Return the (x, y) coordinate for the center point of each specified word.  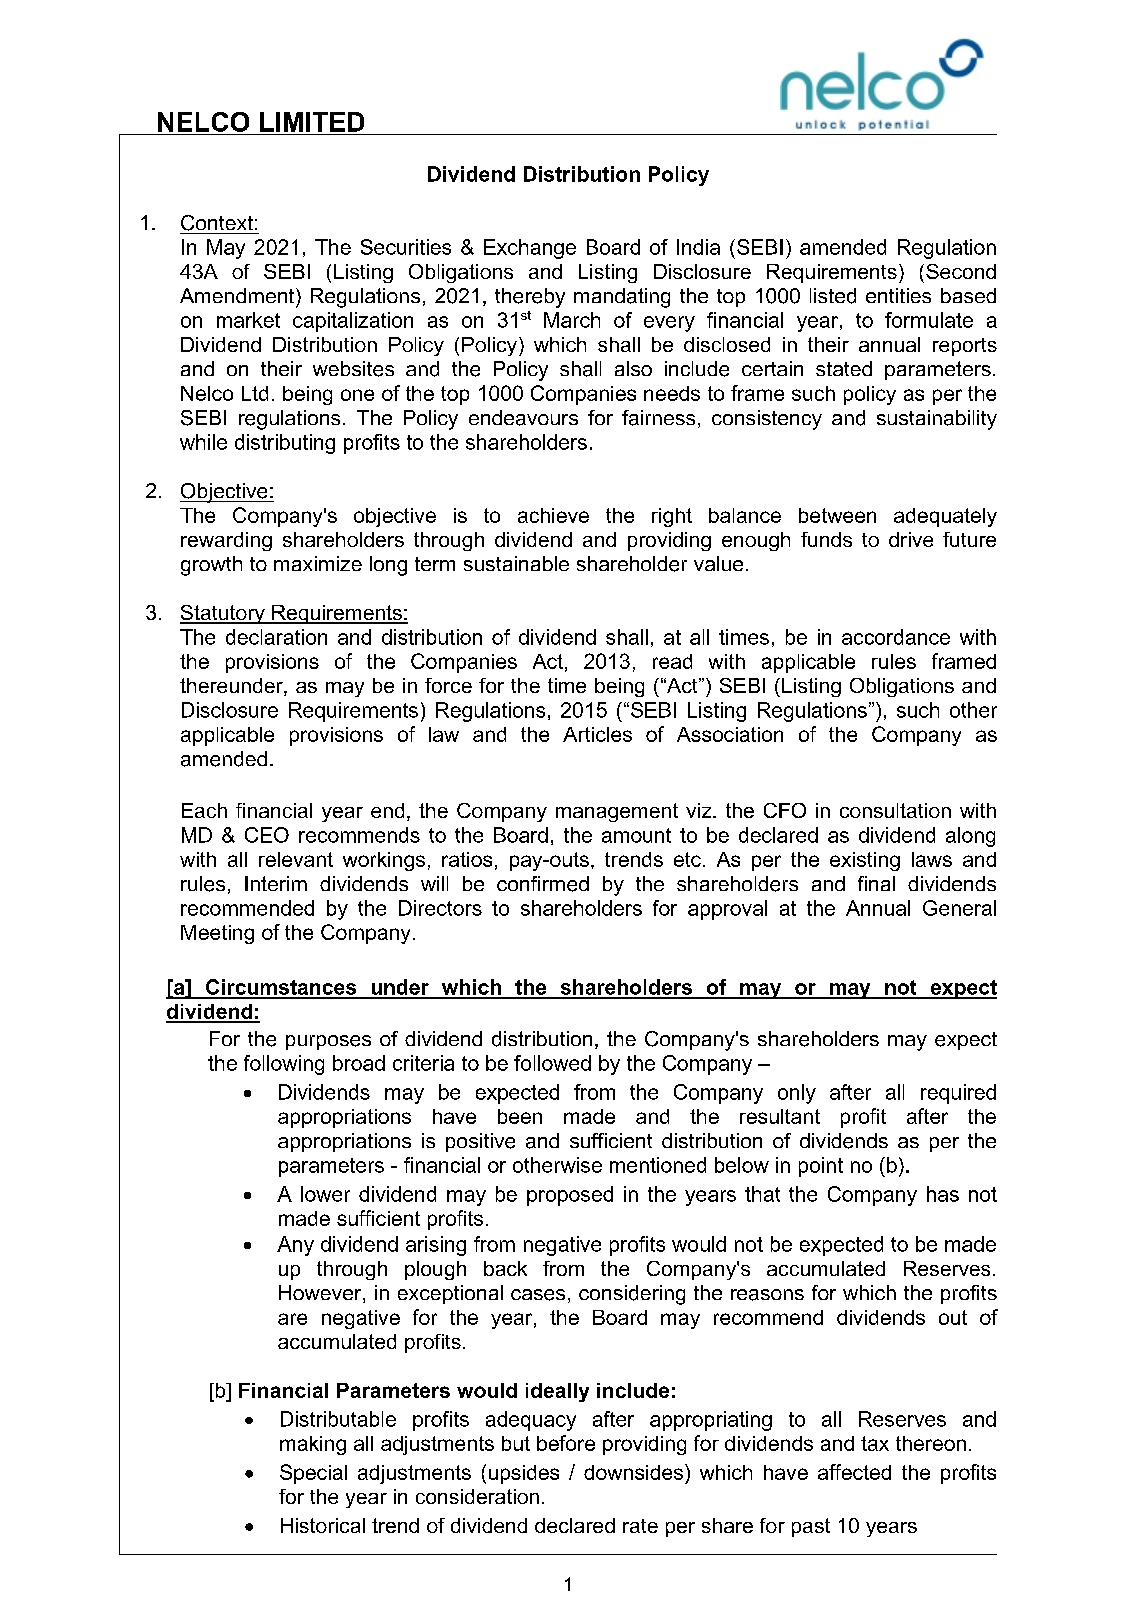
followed (552, 1063)
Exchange (530, 249)
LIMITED (312, 122)
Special (313, 1474)
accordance (896, 637)
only (797, 1094)
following (284, 1065)
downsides (633, 1472)
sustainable (516, 563)
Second (961, 271)
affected (854, 1472)
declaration (276, 637)
